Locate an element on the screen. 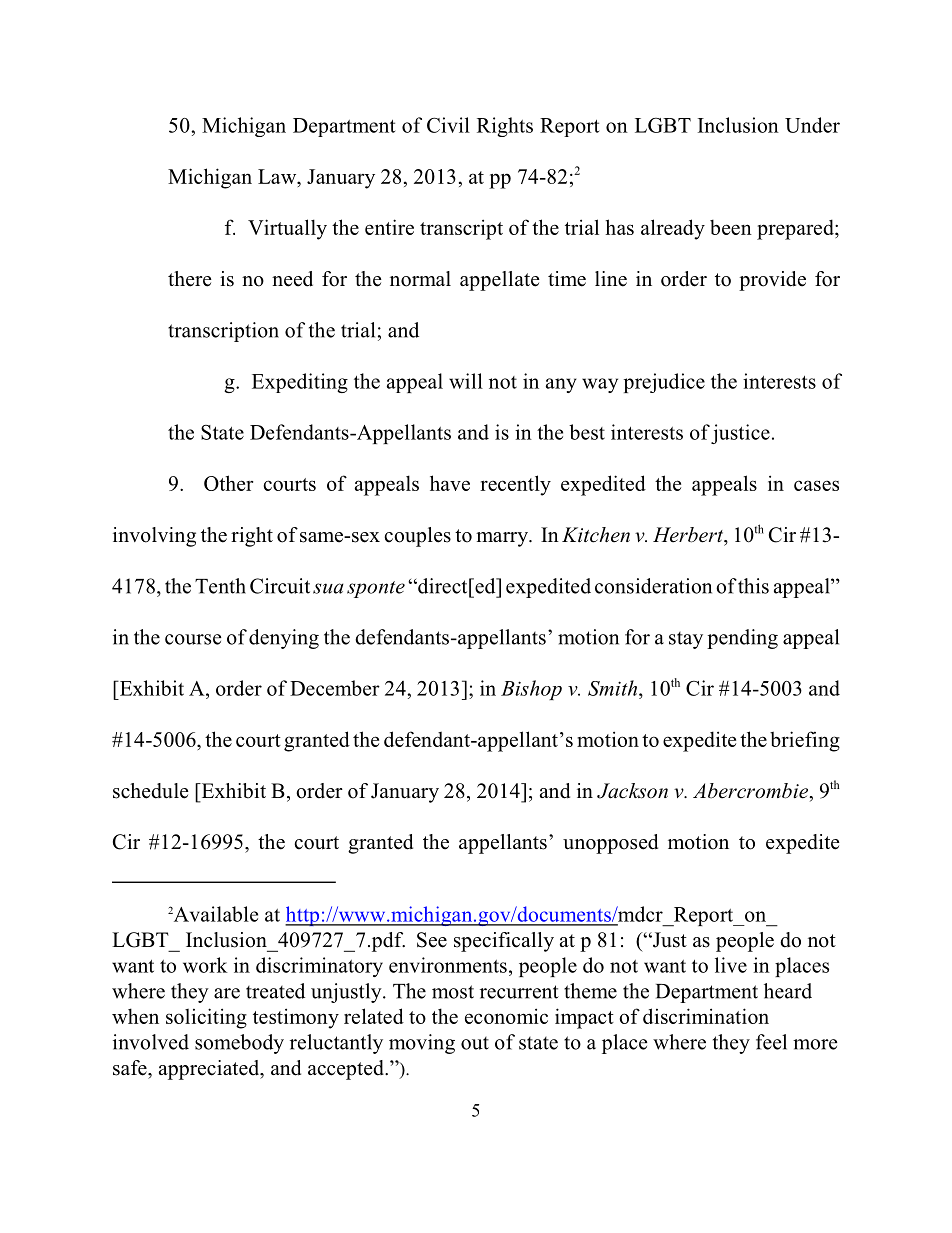 The image size is (952, 1233). Other is located at coordinates (228, 483).
